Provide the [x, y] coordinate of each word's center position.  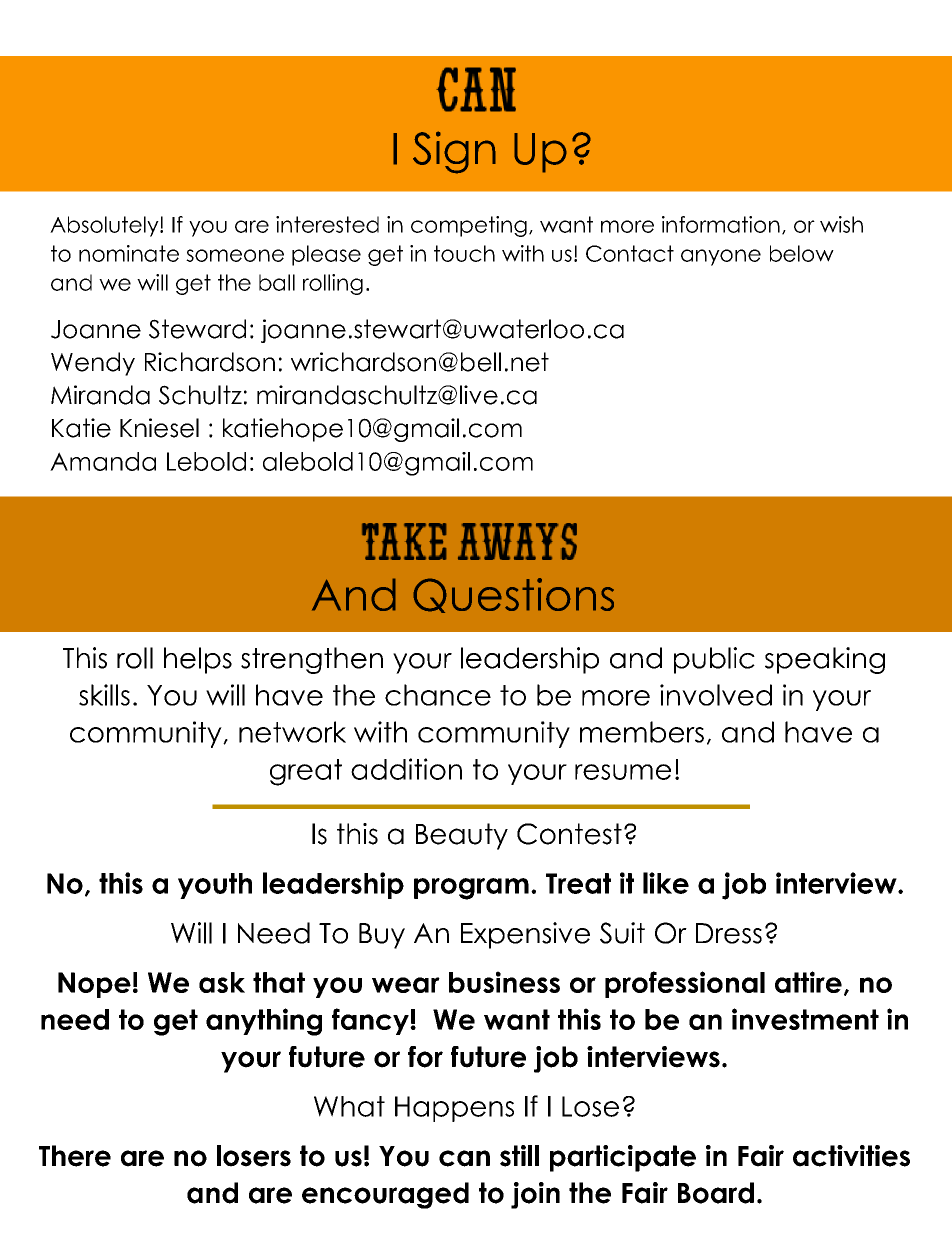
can [464, 1158]
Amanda [103, 461]
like [666, 883]
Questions [513, 595]
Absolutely [105, 226]
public [714, 660]
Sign [454, 152]
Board [716, 1193]
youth [215, 886]
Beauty [462, 836]
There [75, 1156]
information [721, 224]
